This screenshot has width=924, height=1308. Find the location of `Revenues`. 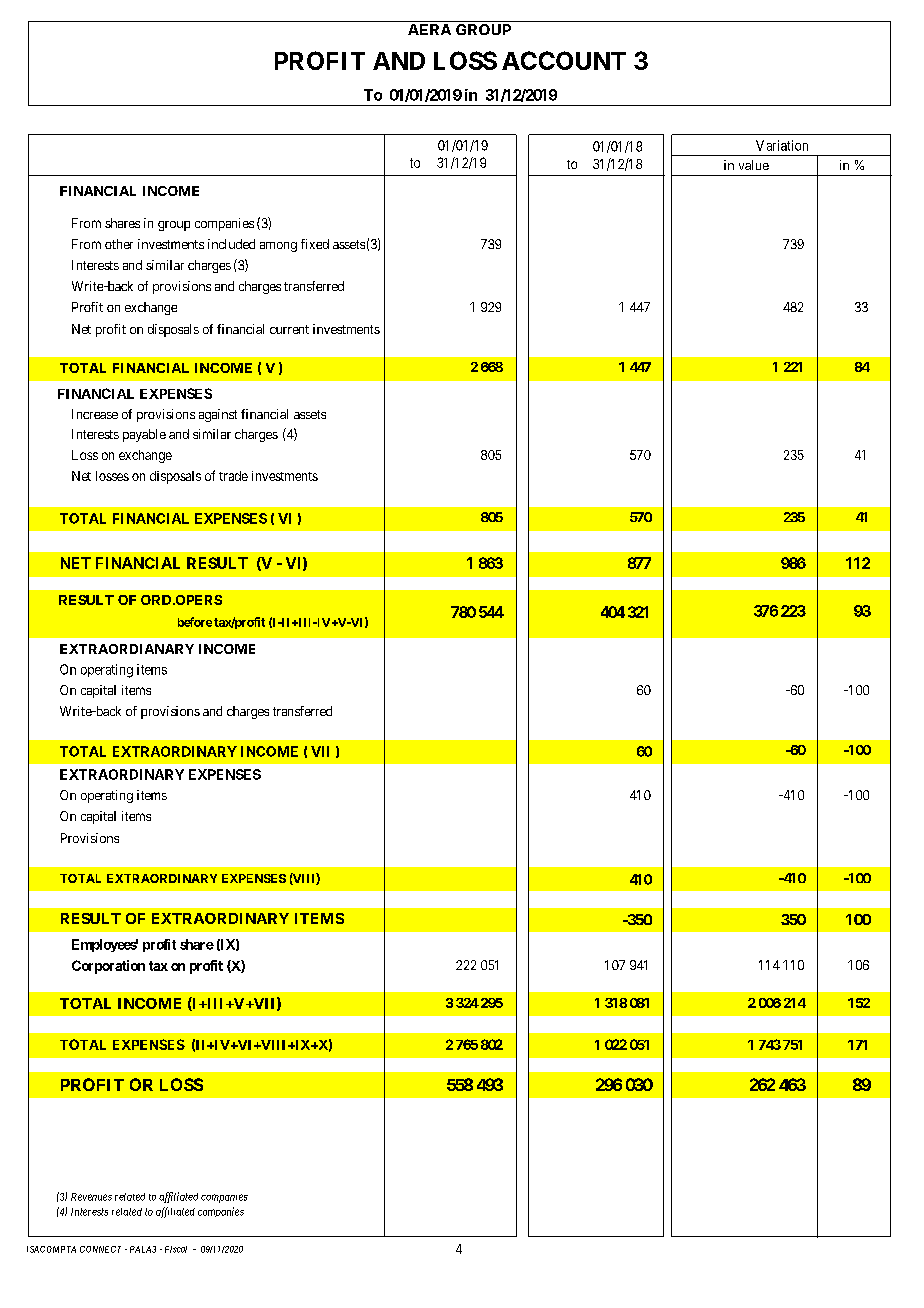

Revenues is located at coordinates (91, 1197).
